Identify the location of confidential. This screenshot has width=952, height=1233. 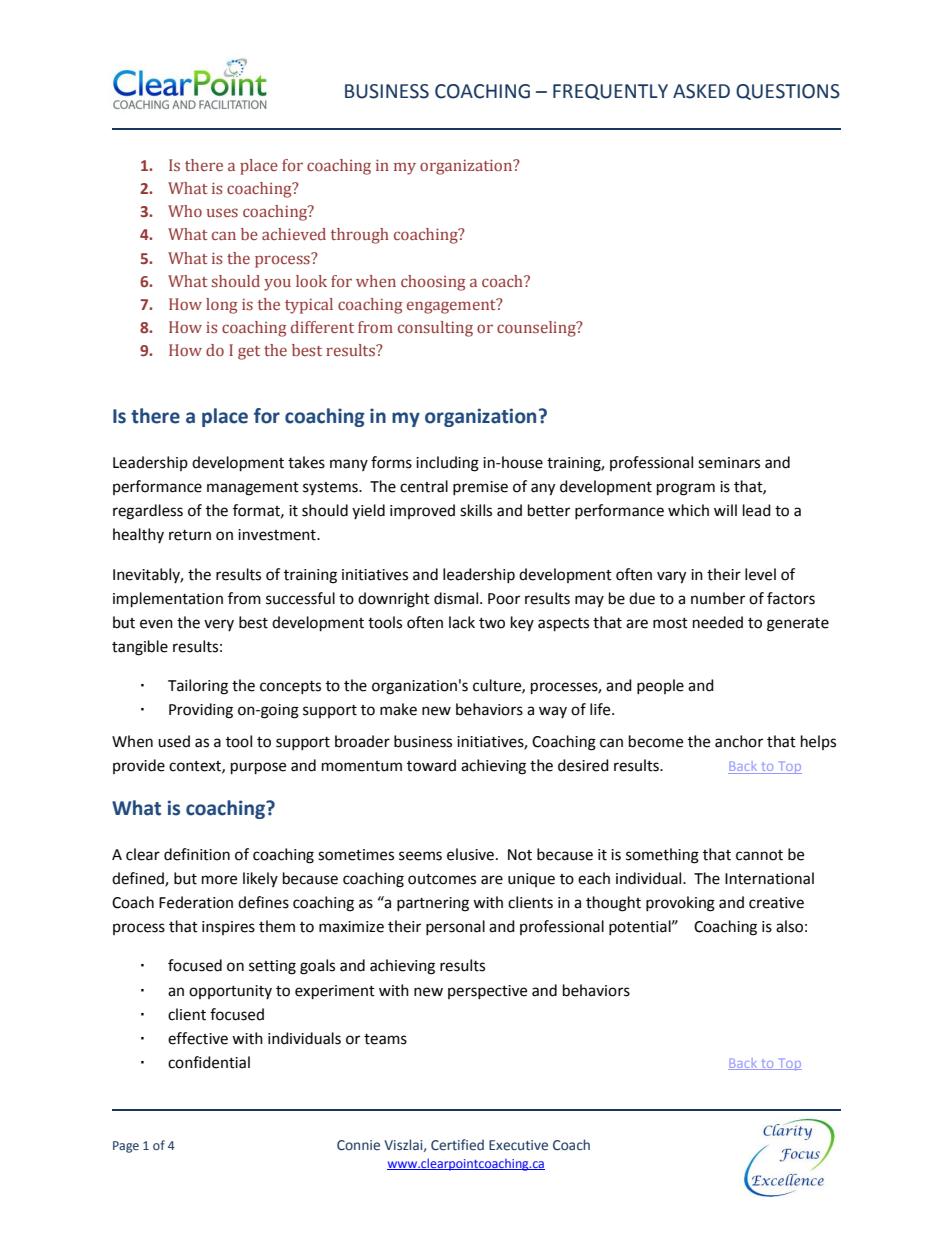
(209, 1062).
